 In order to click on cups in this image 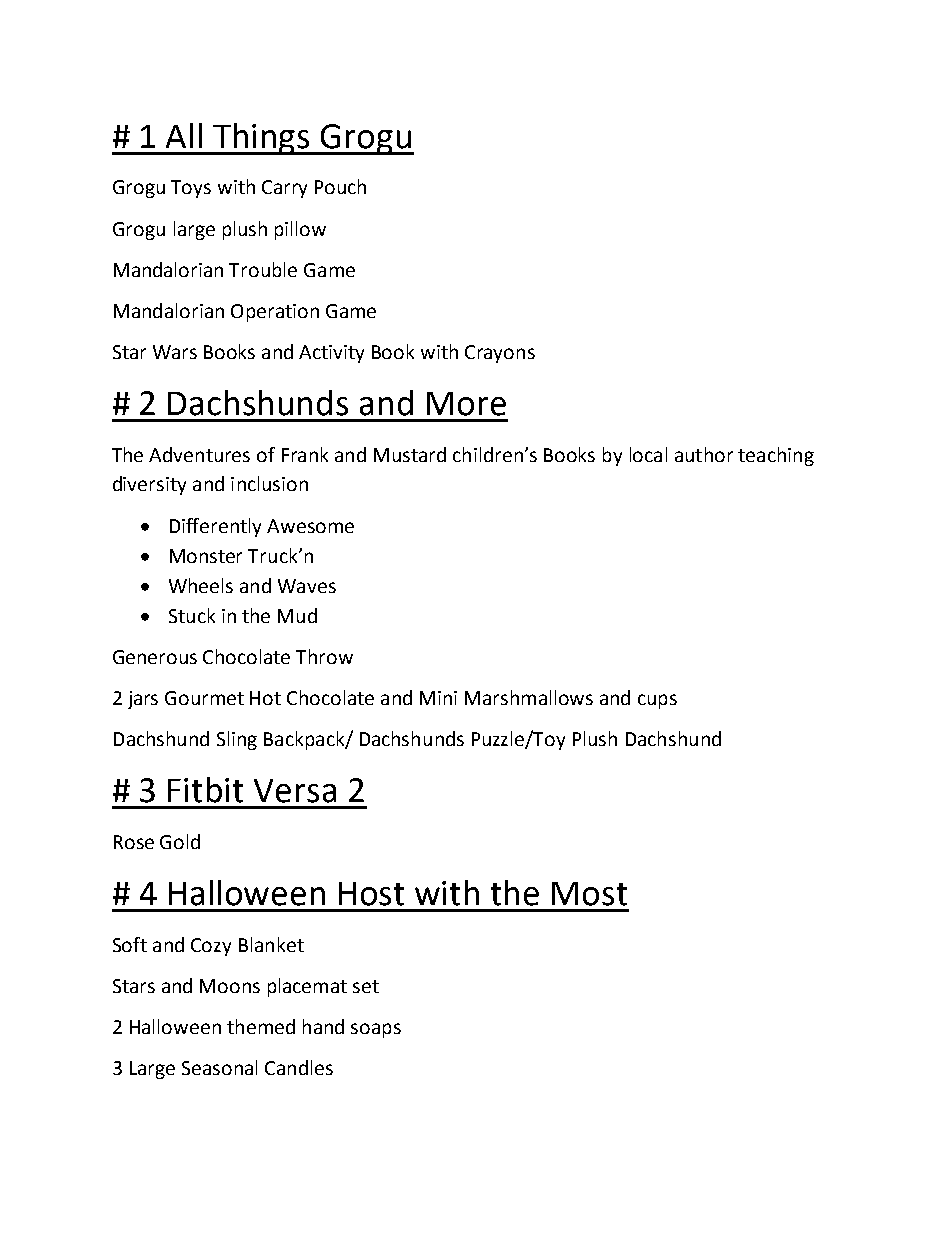, I will do `click(657, 701)`.
